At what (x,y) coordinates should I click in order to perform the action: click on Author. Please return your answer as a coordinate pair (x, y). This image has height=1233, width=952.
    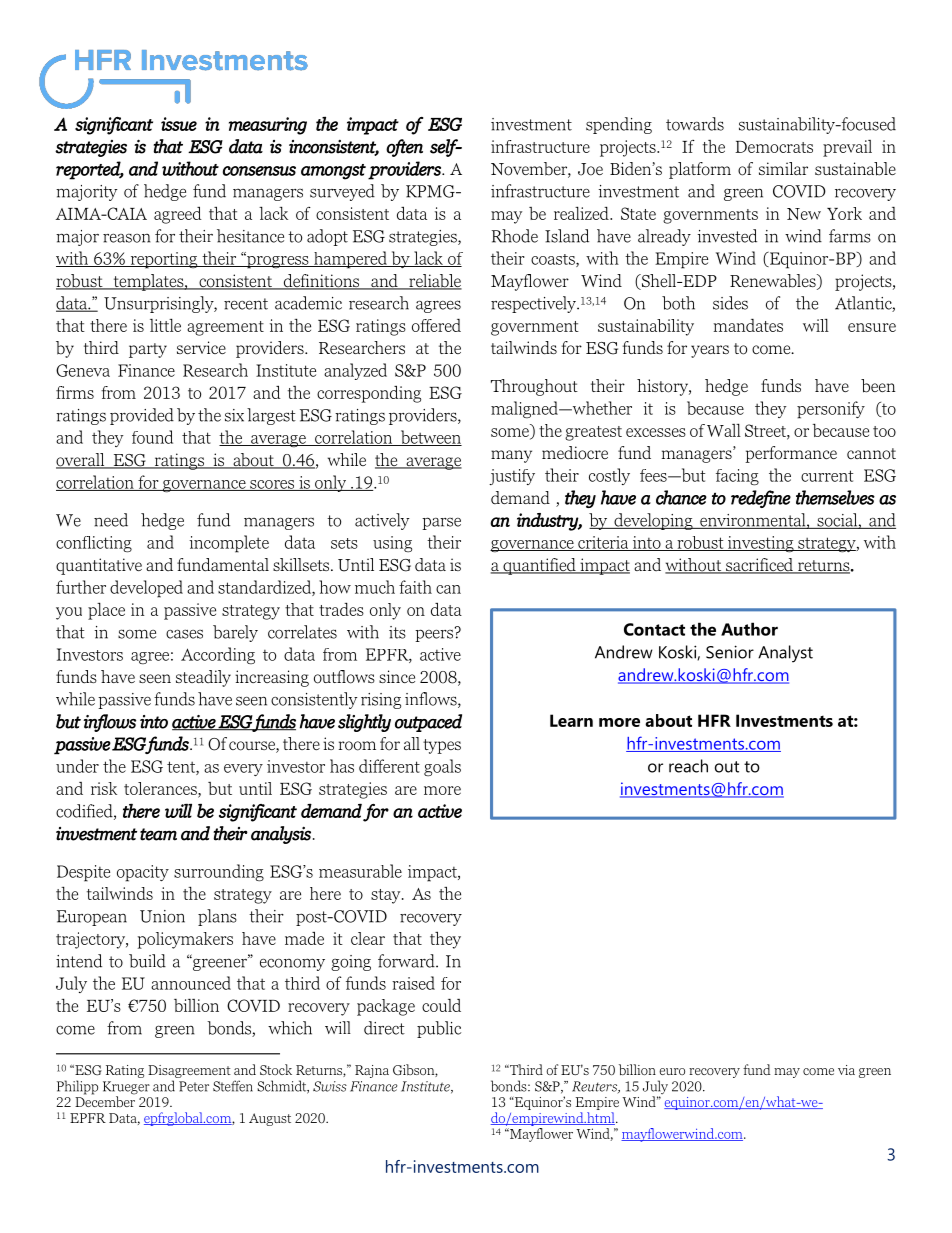
    Looking at the image, I should click on (749, 629).
